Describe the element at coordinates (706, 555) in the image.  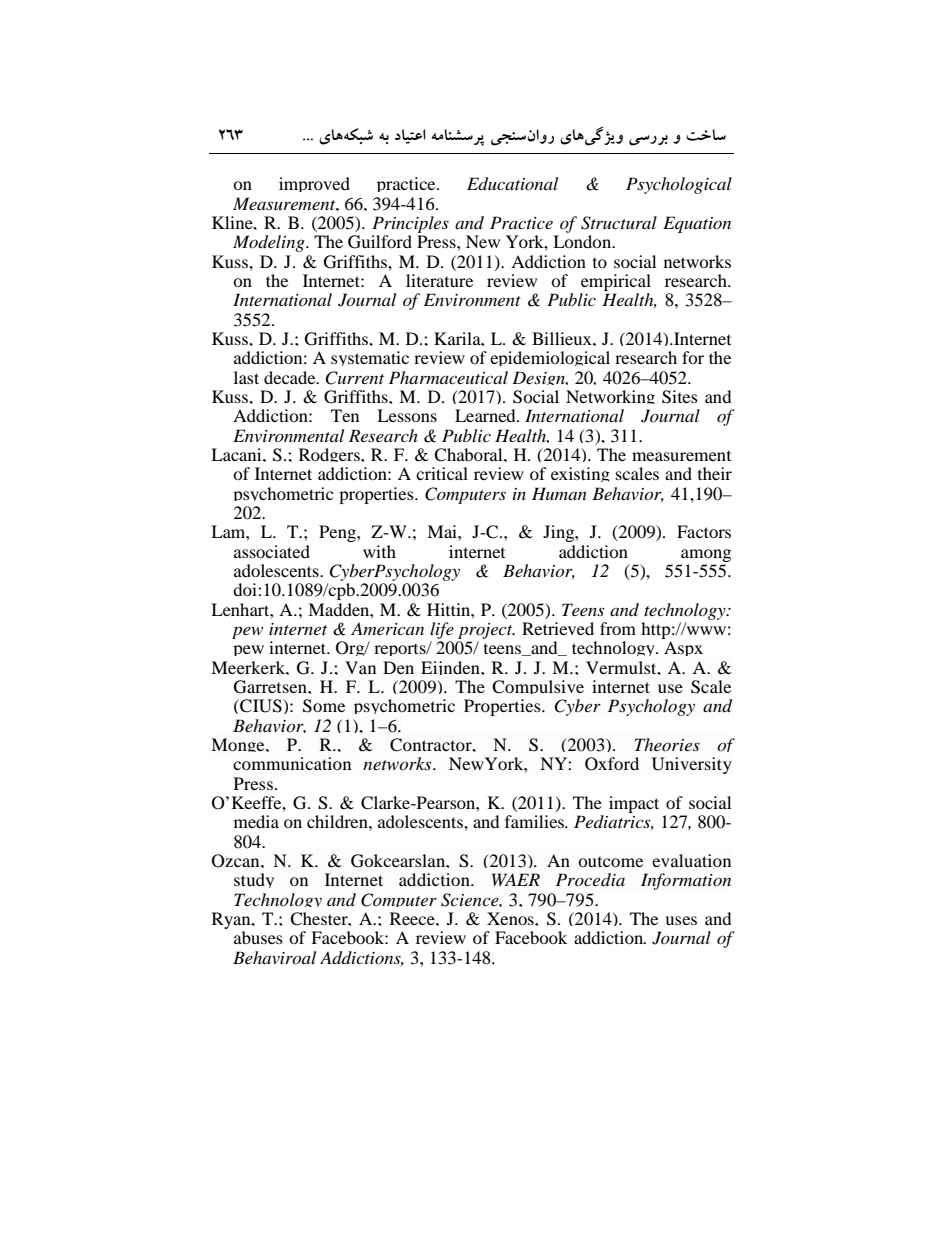
I see `among` at that location.
